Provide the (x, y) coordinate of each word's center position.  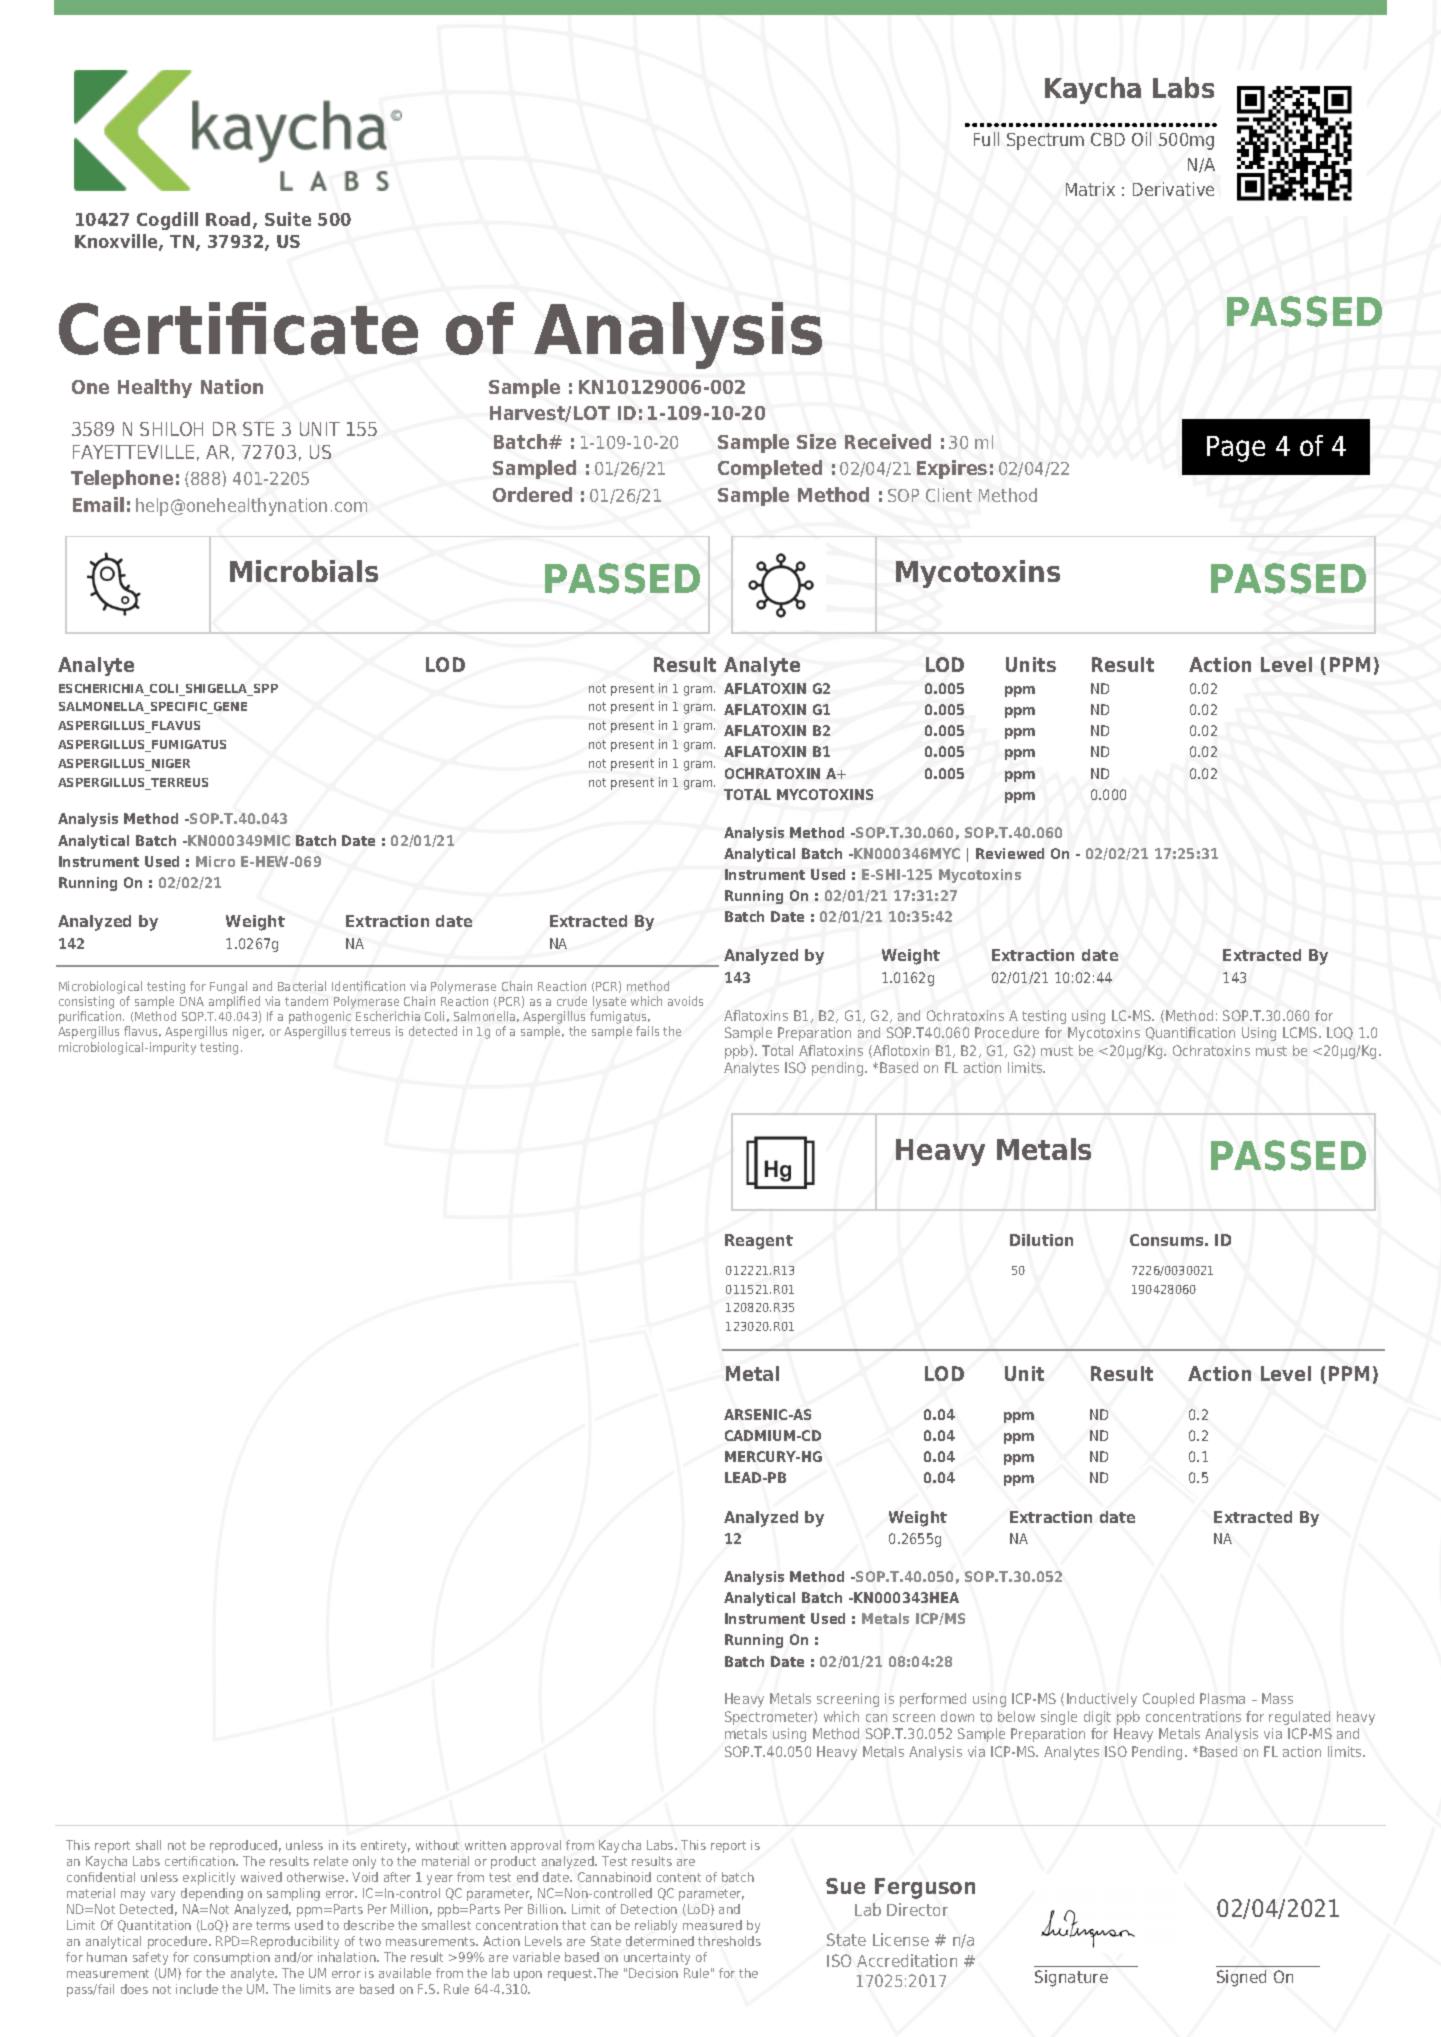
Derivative (1173, 189)
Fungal (228, 987)
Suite (288, 219)
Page (1236, 449)
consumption (232, 1958)
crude (572, 1001)
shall (148, 1845)
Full (986, 139)
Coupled (1168, 1700)
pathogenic (320, 1019)
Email (98, 504)
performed (933, 1700)
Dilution (1041, 1240)
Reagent (759, 1242)
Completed (770, 469)
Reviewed (1010, 853)
